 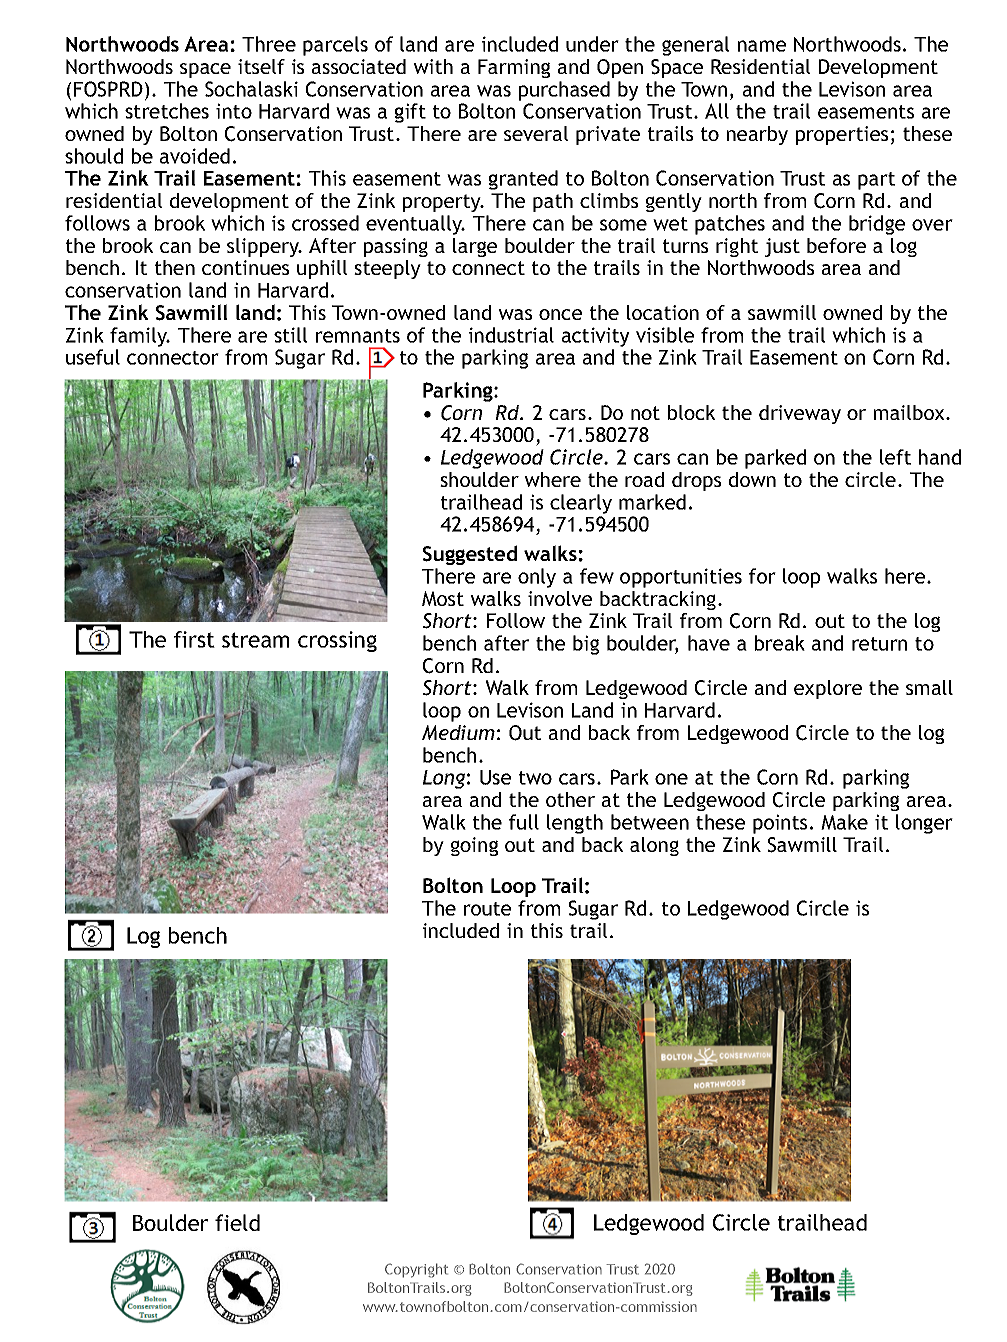 What do you see at coordinates (842, 135) in the page?
I see `properties` at bounding box center [842, 135].
